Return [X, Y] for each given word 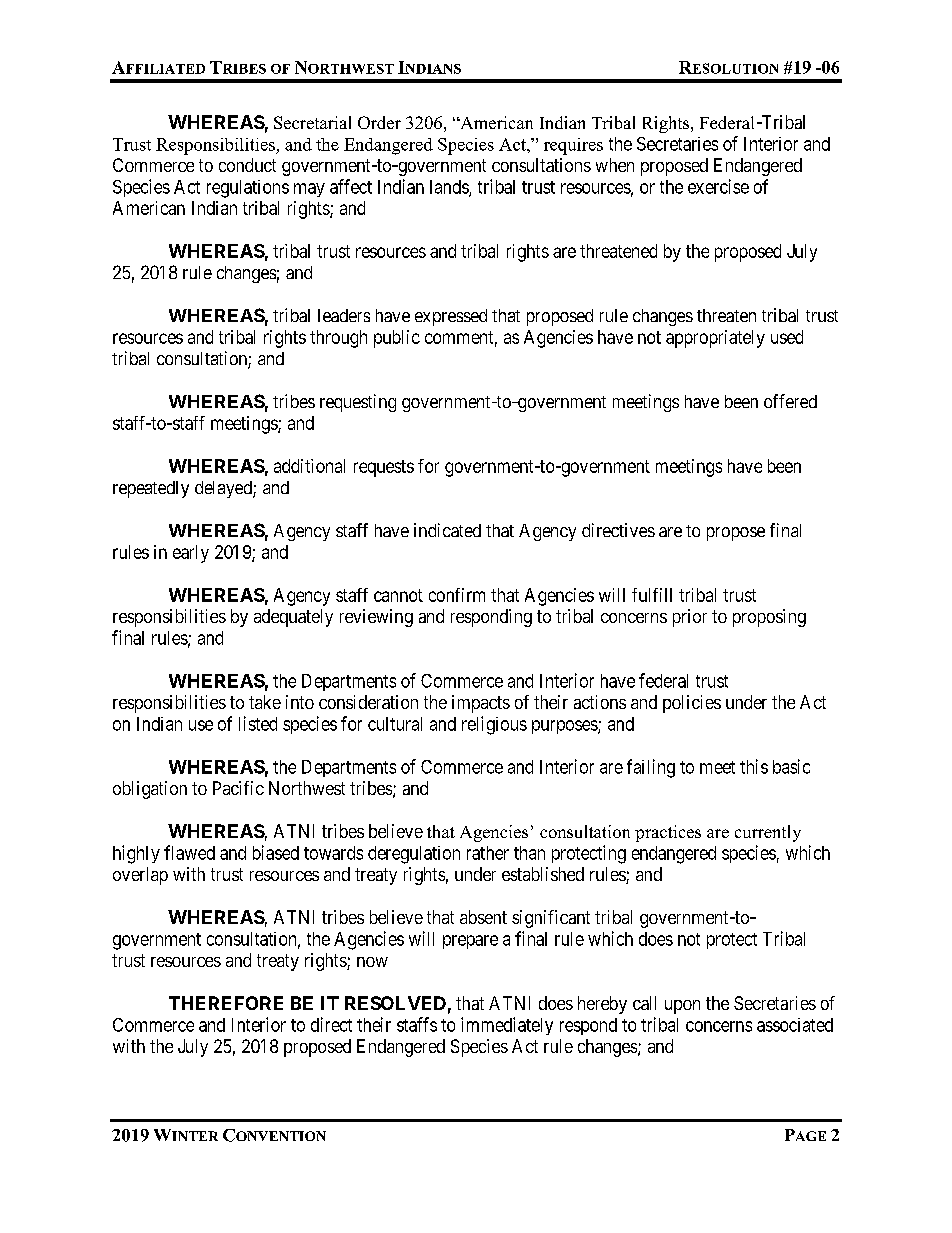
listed [258, 723]
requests [384, 468]
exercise [718, 186]
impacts [481, 704]
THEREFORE [226, 1003]
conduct [247, 165]
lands [450, 188]
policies [692, 704]
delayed [224, 489]
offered [790, 401]
